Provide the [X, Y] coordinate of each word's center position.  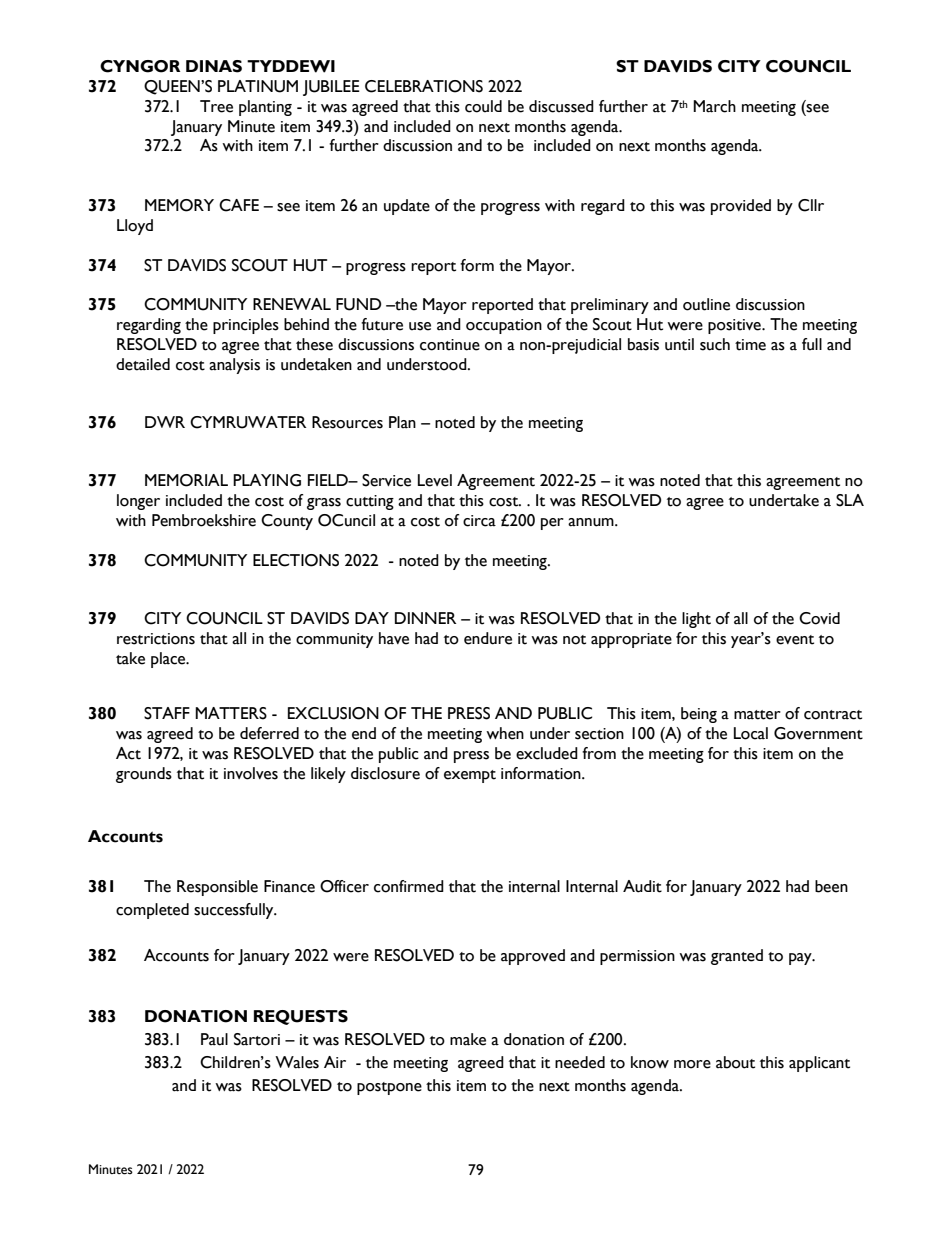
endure [488, 638]
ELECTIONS [296, 560]
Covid [819, 618]
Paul [214, 1039]
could [483, 106]
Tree [216, 106]
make [468, 1039]
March [714, 106]
